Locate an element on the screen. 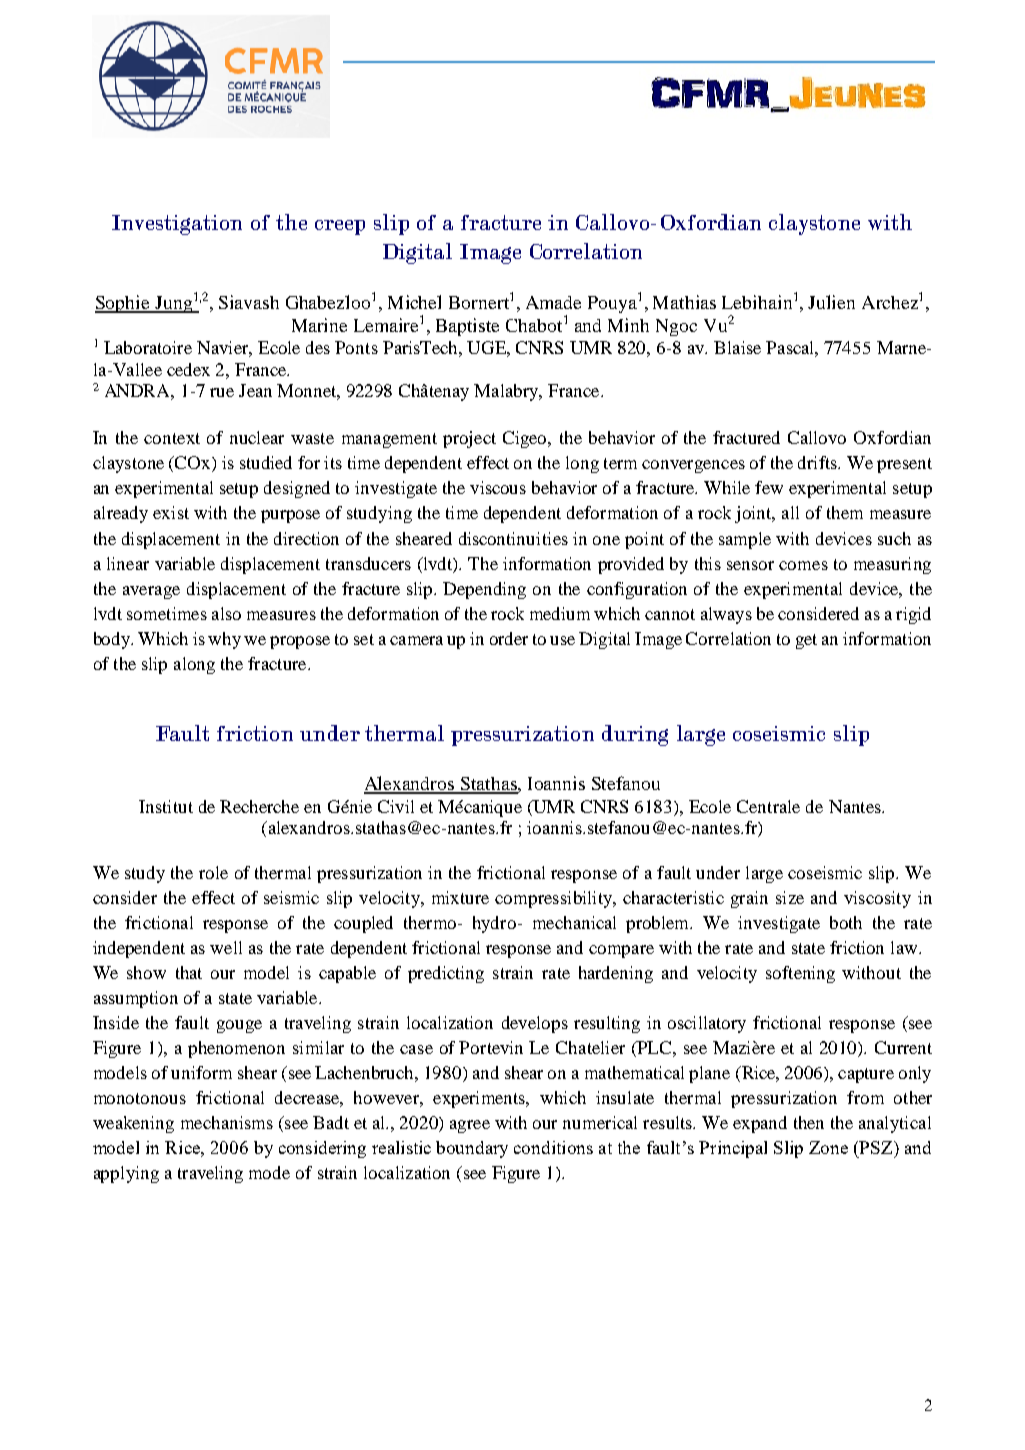  Michel is located at coordinates (414, 302).
